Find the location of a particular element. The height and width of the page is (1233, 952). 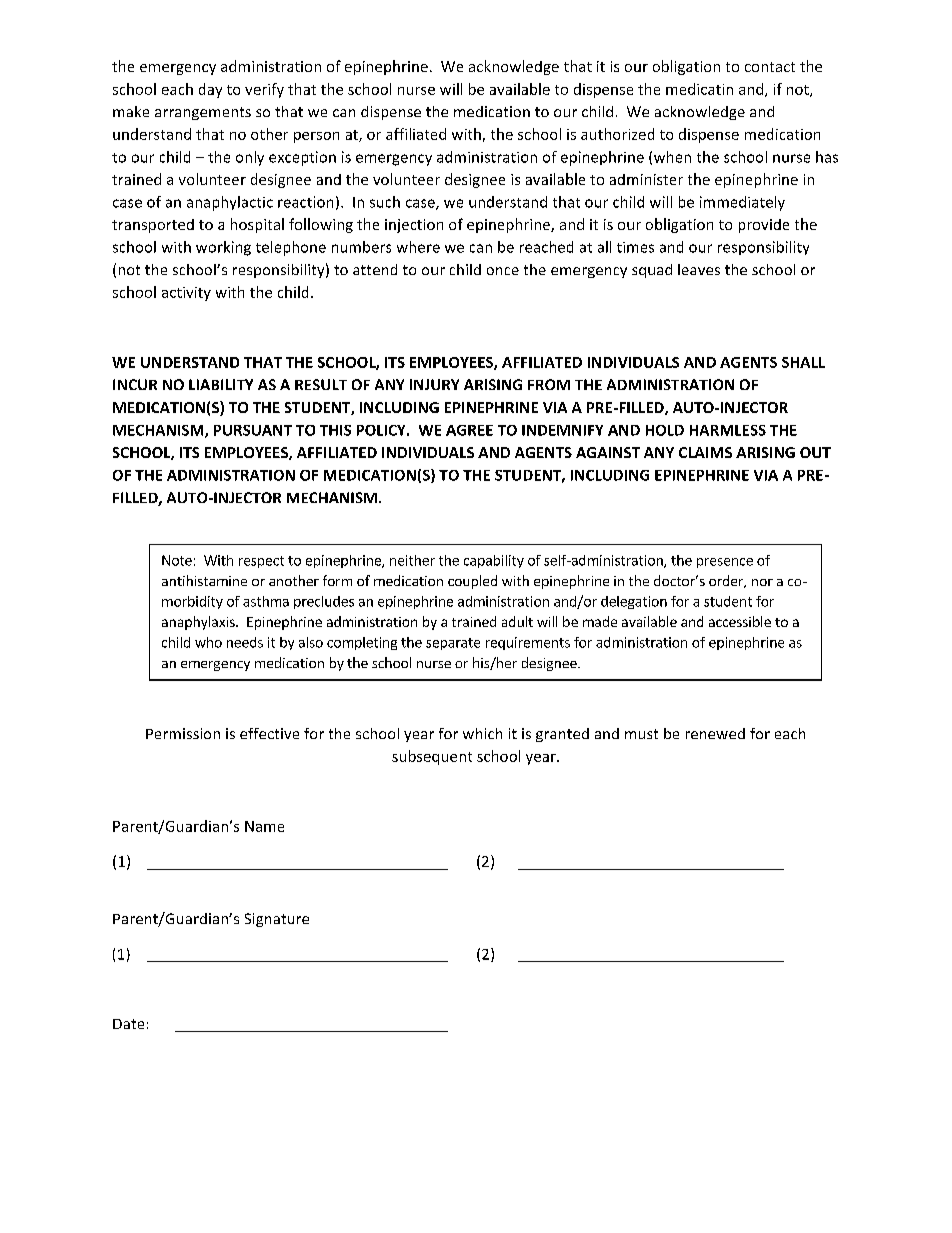

Signature is located at coordinates (277, 920).
